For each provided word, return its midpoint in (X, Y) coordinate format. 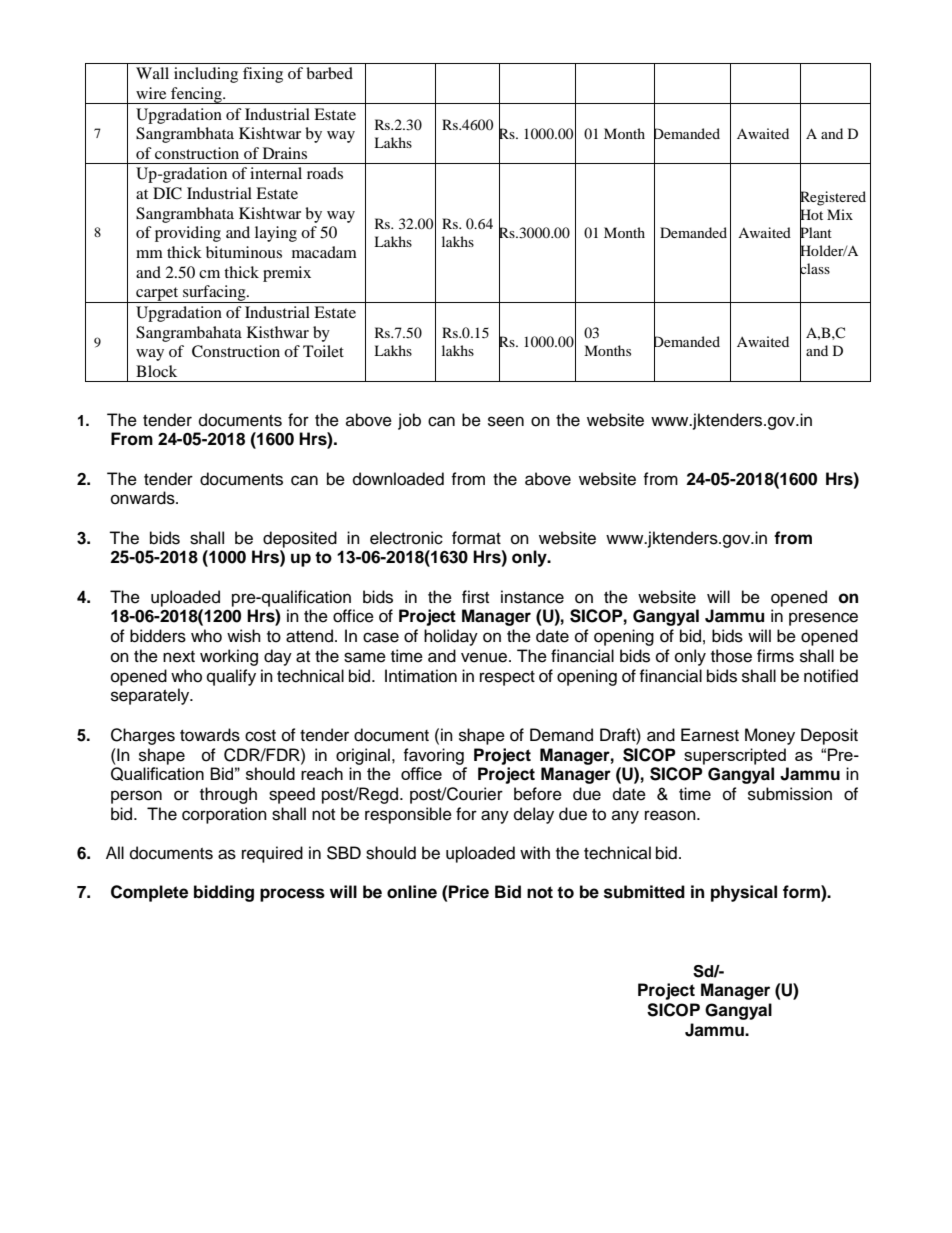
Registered (833, 198)
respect (507, 678)
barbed (329, 73)
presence (823, 619)
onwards (144, 498)
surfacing (214, 294)
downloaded (398, 479)
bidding (224, 893)
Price (468, 892)
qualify (231, 677)
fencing (196, 95)
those (731, 656)
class (815, 268)
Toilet (323, 351)
